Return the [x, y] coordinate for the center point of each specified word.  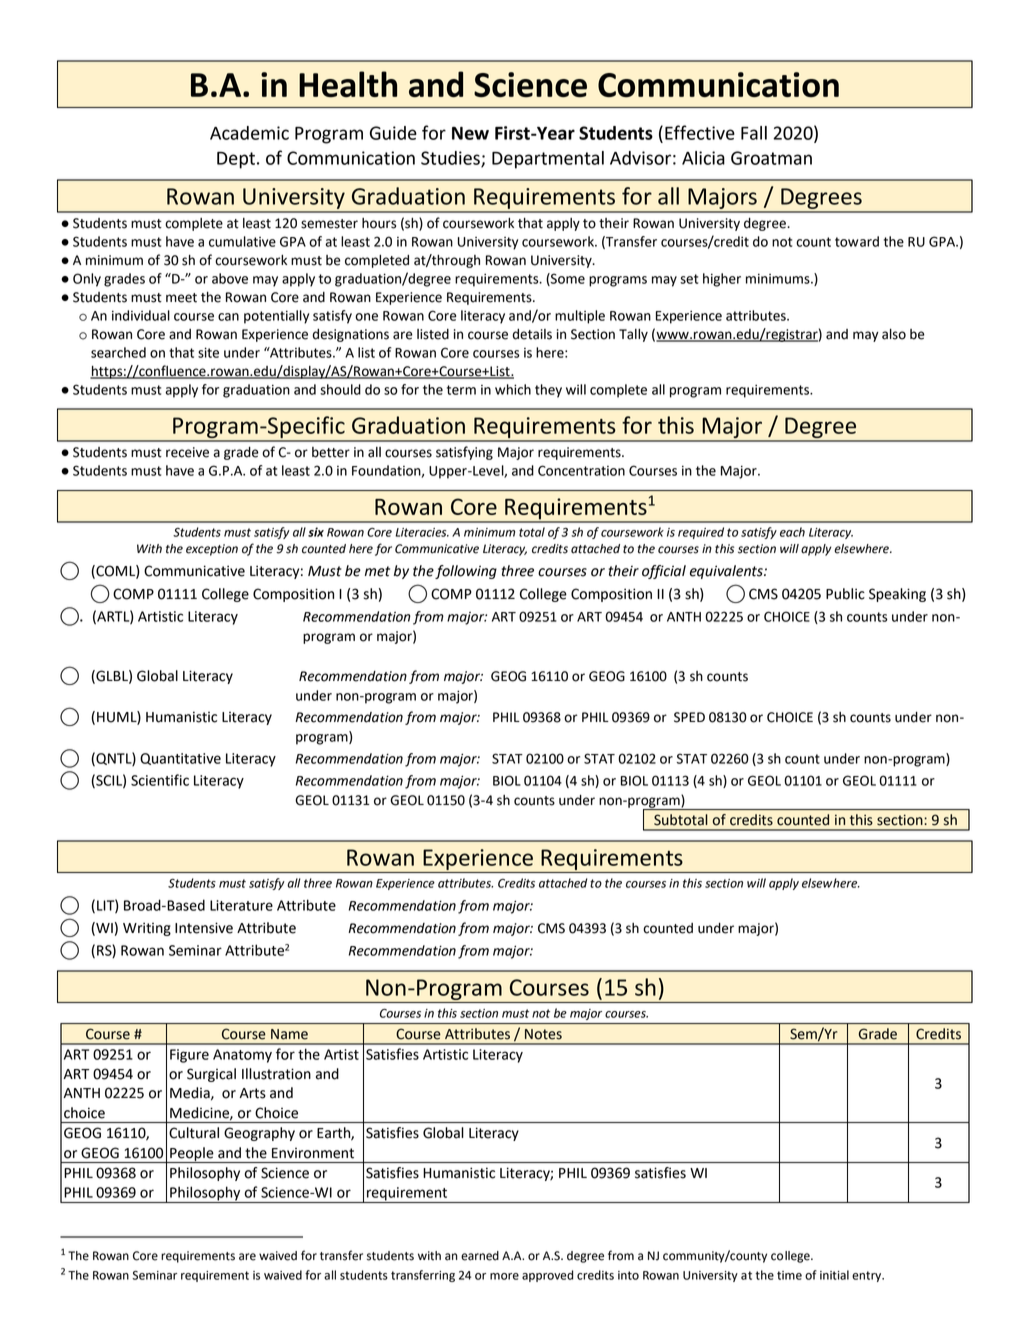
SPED [689, 717]
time [789, 1275]
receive [187, 452]
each [792, 532]
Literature [241, 905]
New [470, 133]
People [192, 1155]
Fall [754, 133]
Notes [543, 1034]
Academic [249, 133]
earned [480, 1256]
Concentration [581, 470]
